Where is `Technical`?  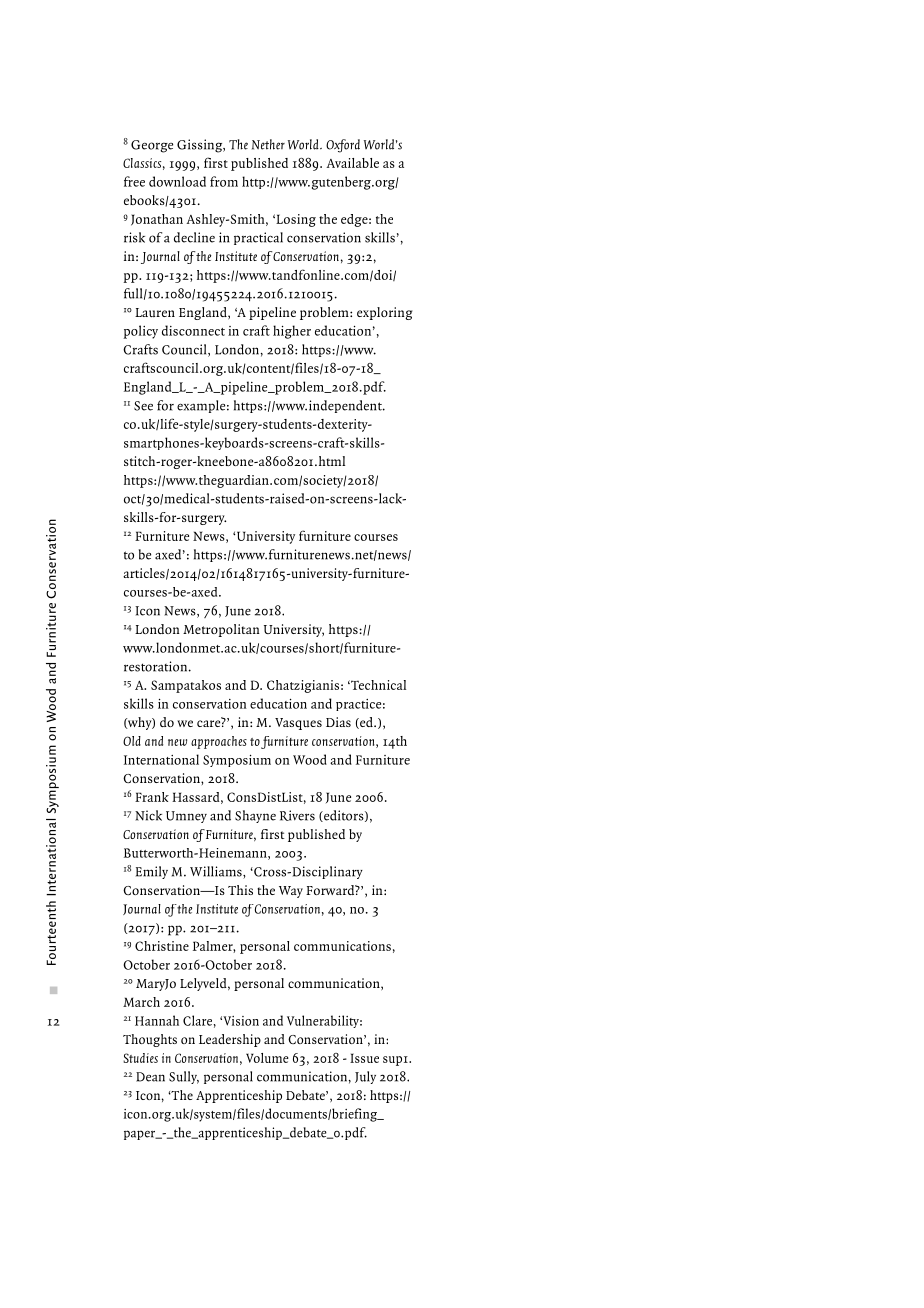 Technical is located at coordinates (377, 685).
